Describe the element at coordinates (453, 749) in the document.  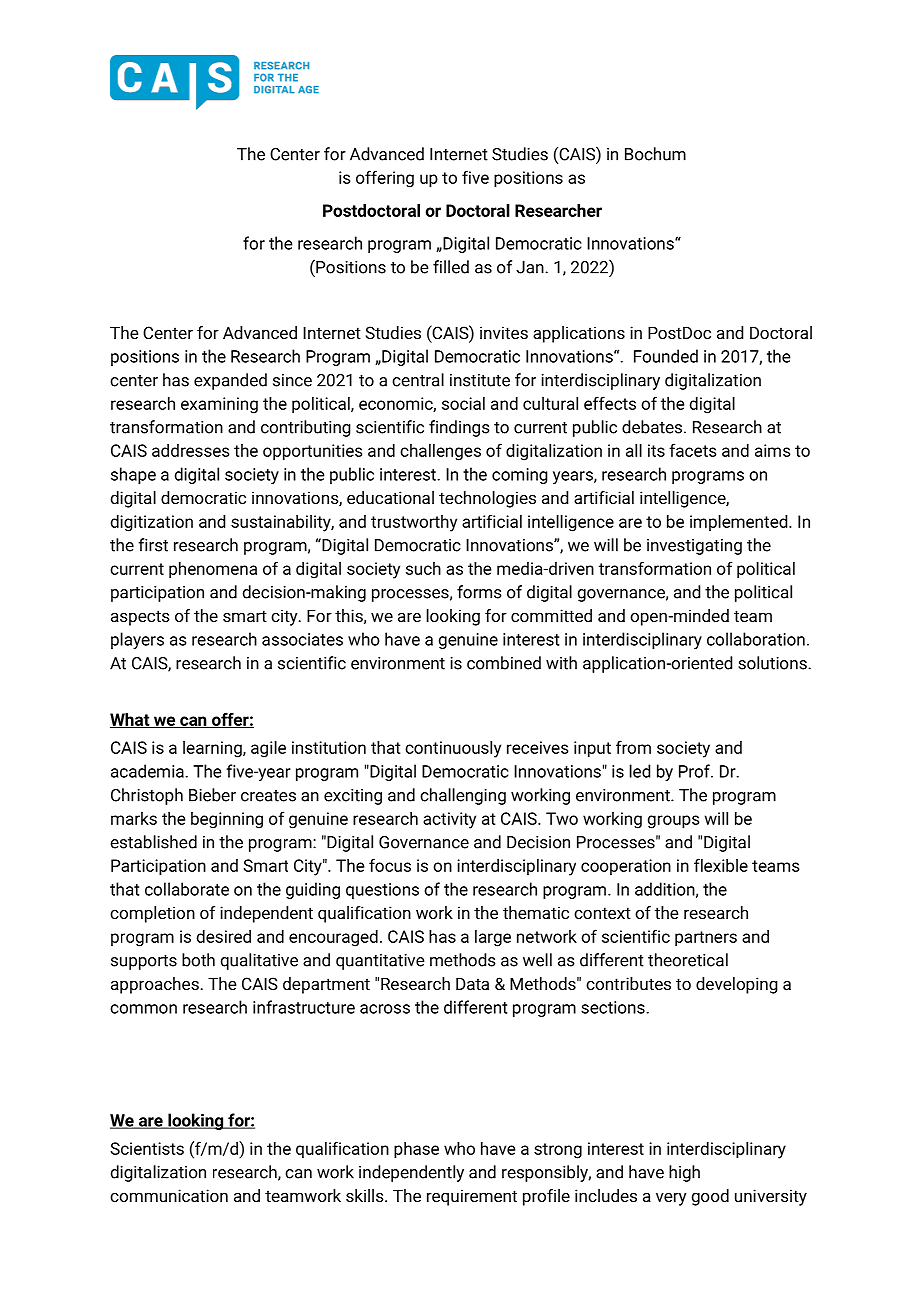
I see `continuously` at that location.
